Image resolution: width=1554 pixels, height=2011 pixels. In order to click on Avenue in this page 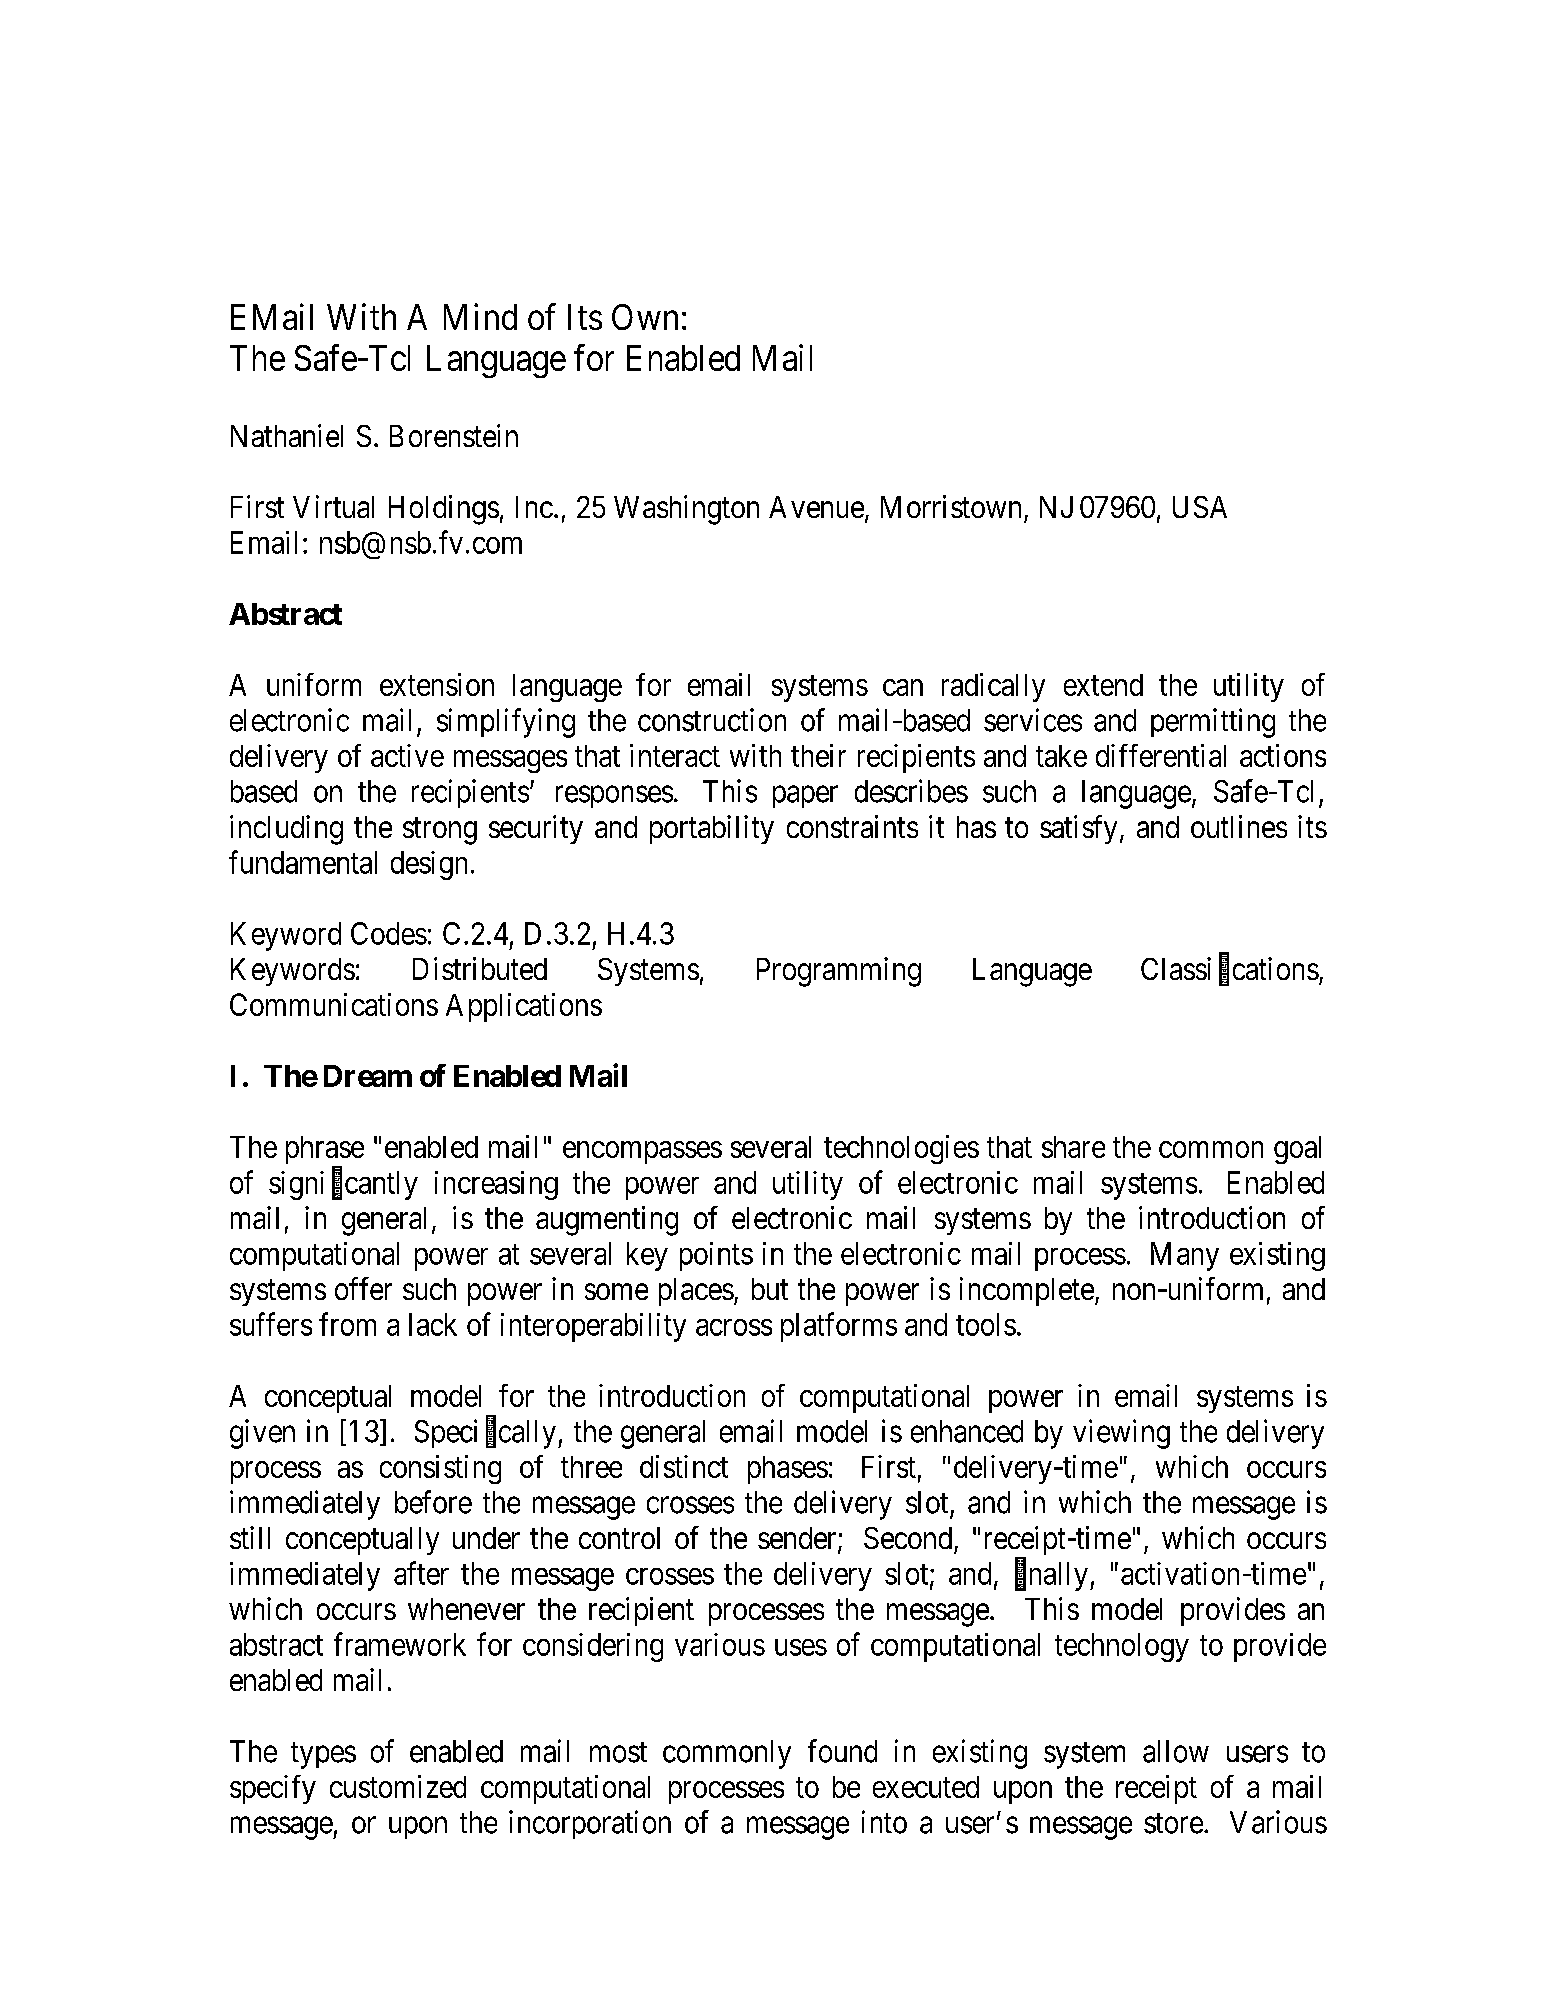, I will do `click(816, 507)`.
